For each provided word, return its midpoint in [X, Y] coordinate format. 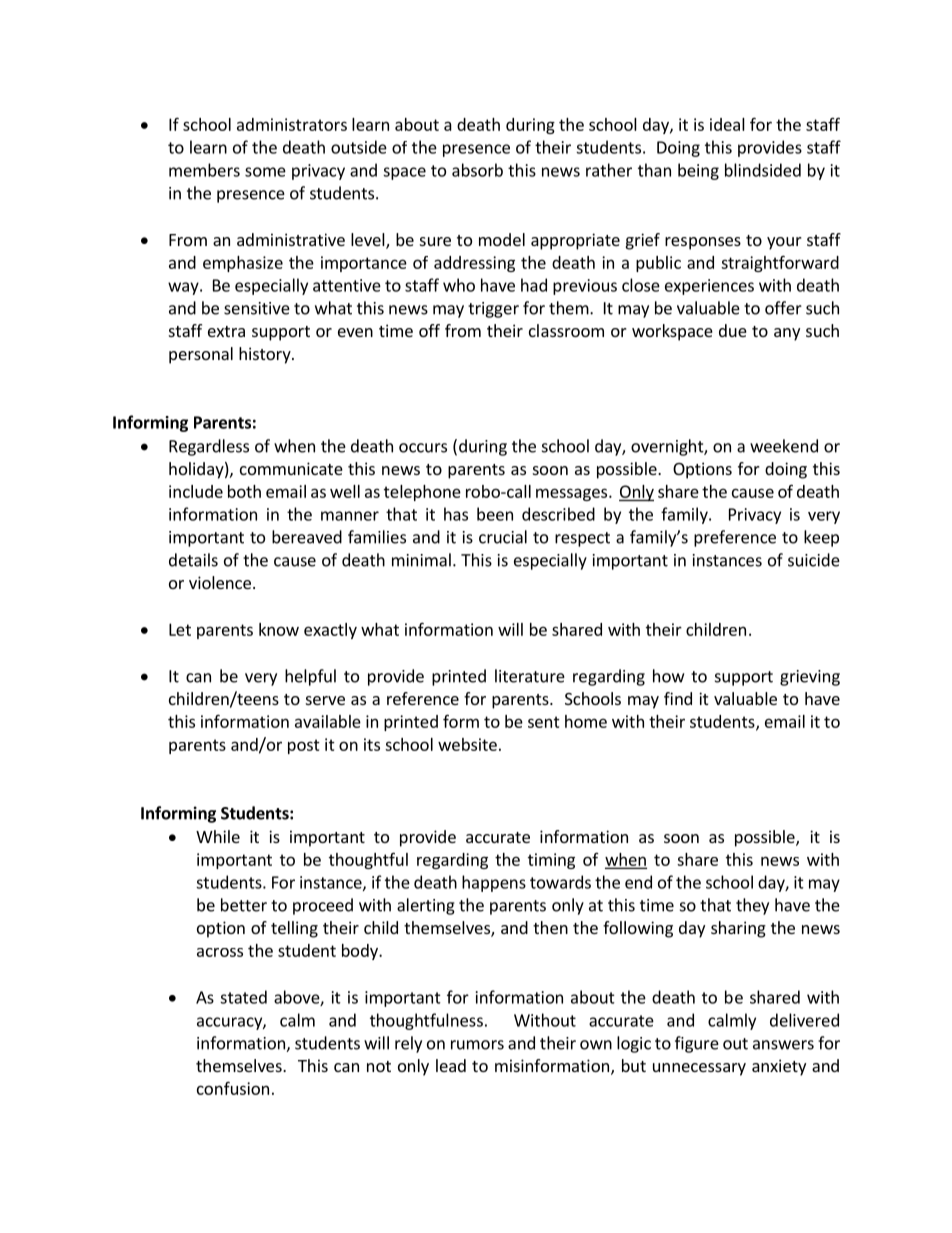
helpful [310, 677]
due [733, 330]
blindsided [763, 170]
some [265, 172]
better [244, 905]
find [678, 698]
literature [530, 676]
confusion [233, 1088]
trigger [493, 310]
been [495, 514]
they [752, 906]
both [244, 491]
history [266, 355]
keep [821, 538]
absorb [477, 170]
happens [494, 883]
